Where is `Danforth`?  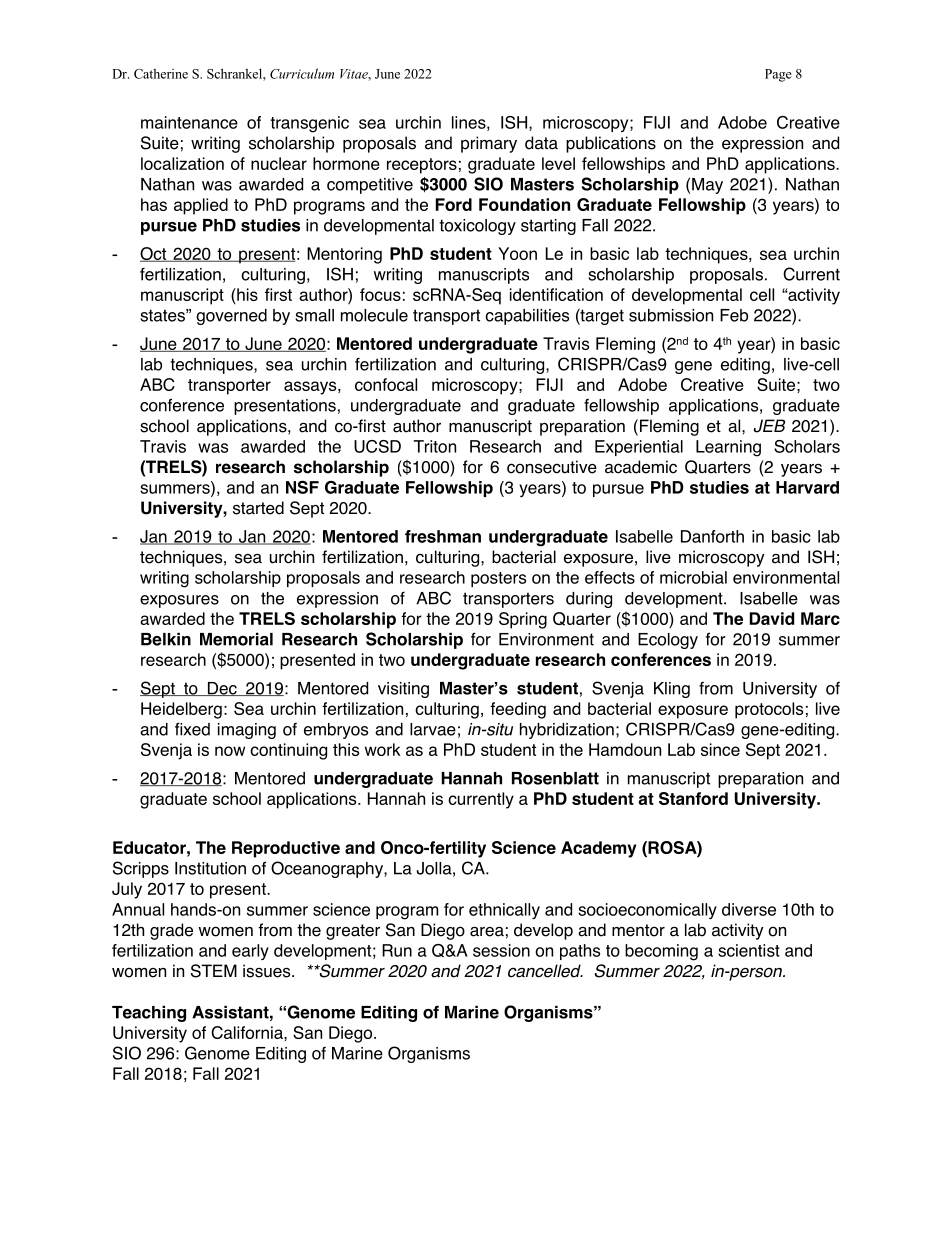
Danforth is located at coordinates (712, 536).
